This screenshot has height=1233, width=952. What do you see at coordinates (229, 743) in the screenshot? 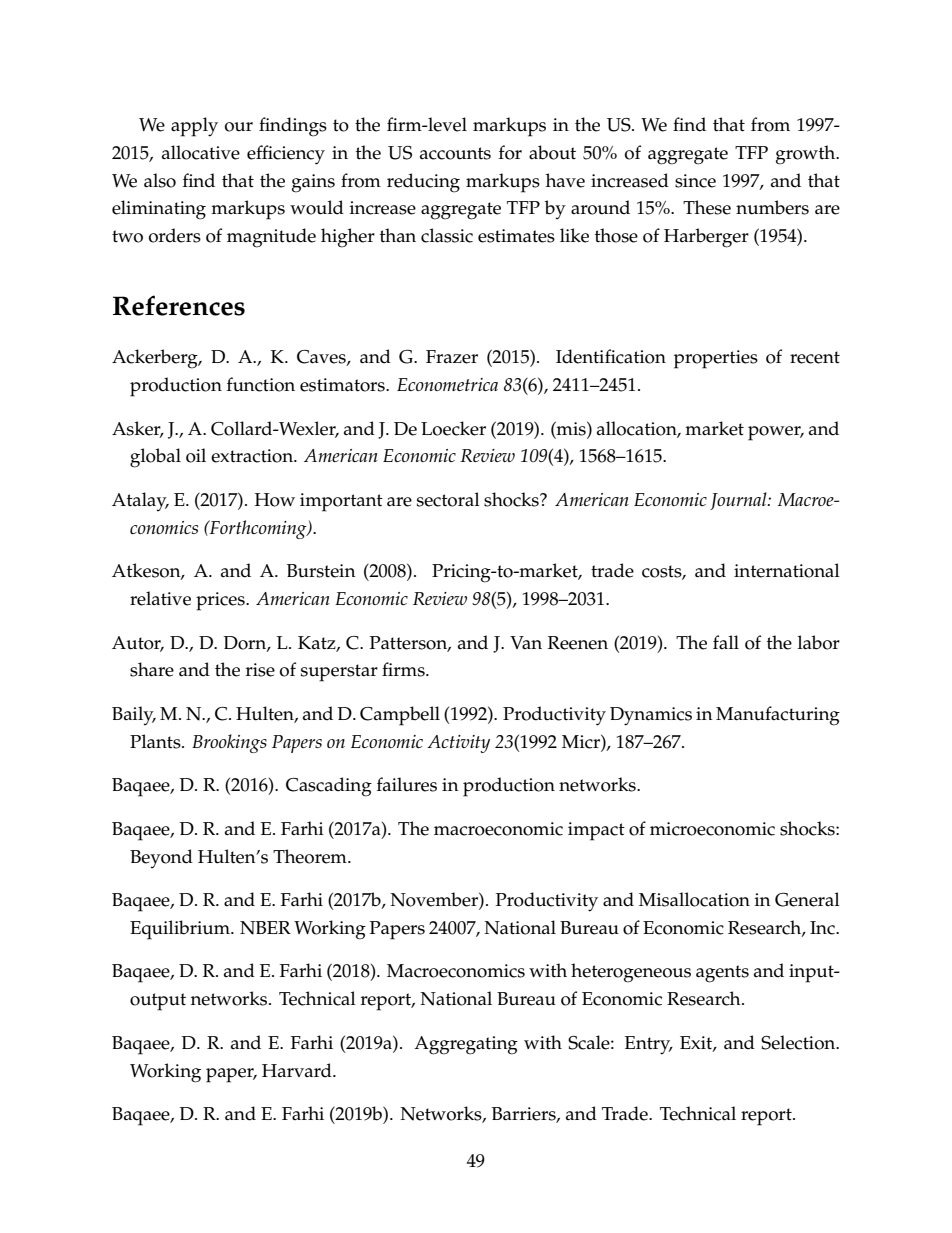
I see `Brookings` at bounding box center [229, 743].
